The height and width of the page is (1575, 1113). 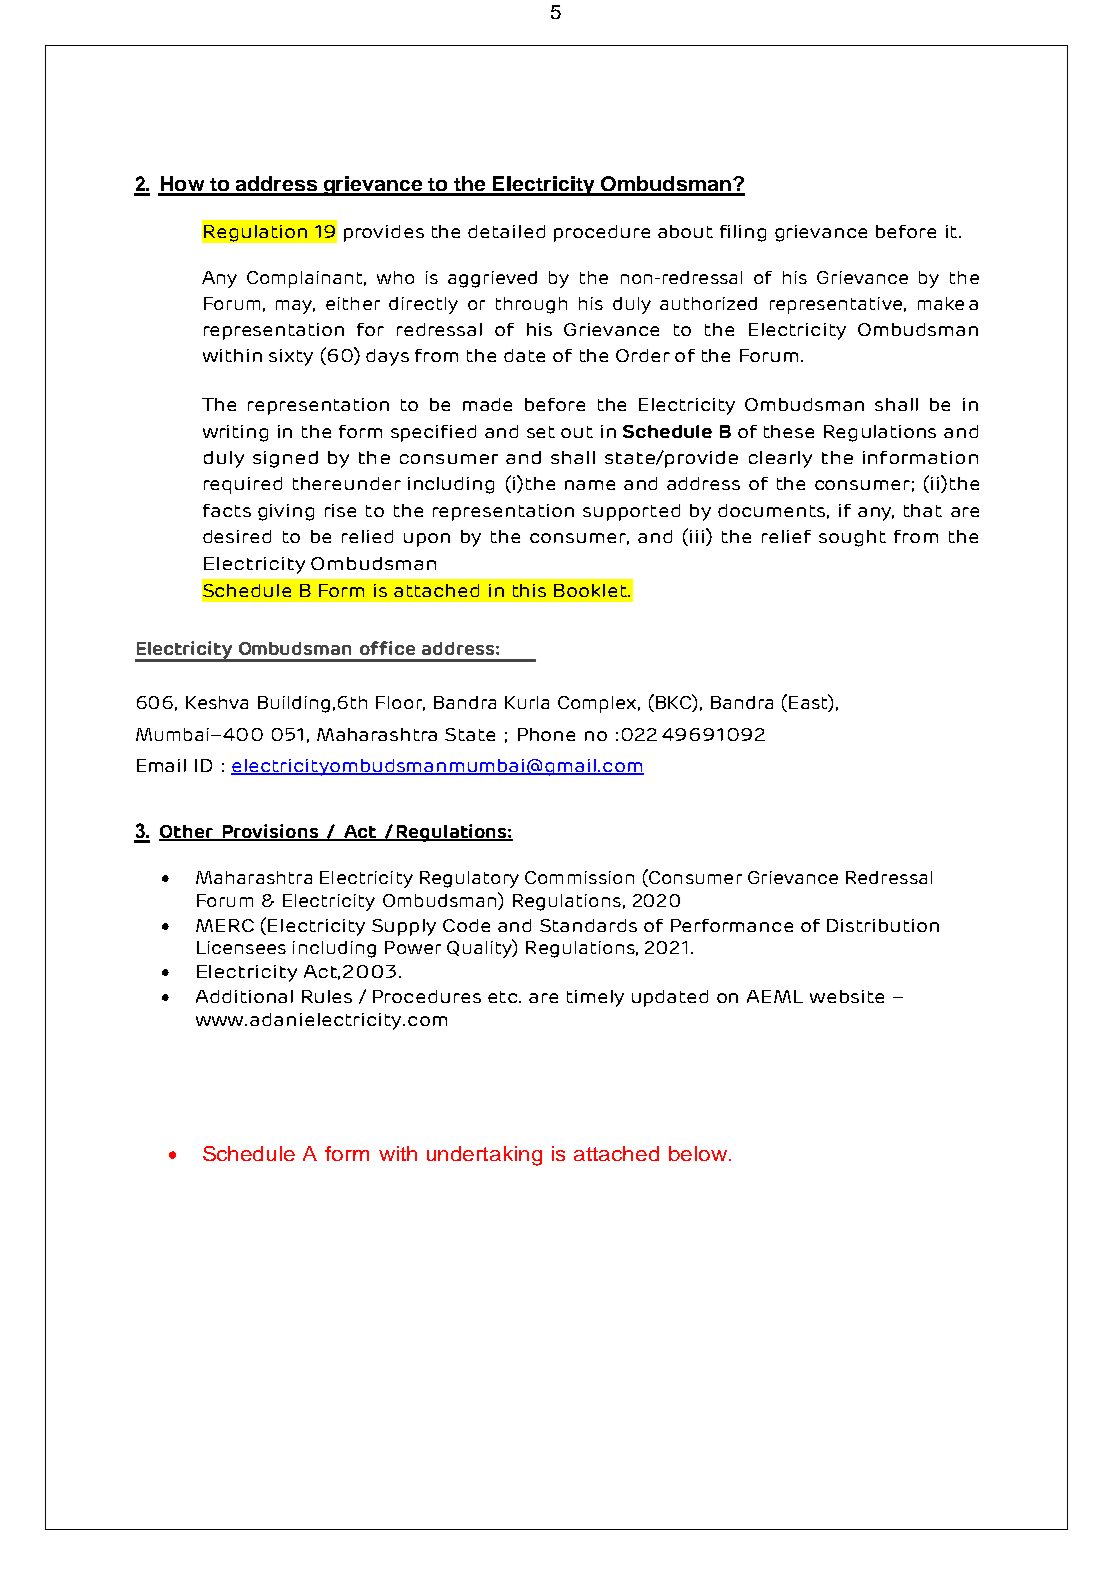 What do you see at coordinates (546, 734) in the page?
I see `Phone` at bounding box center [546, 734].
